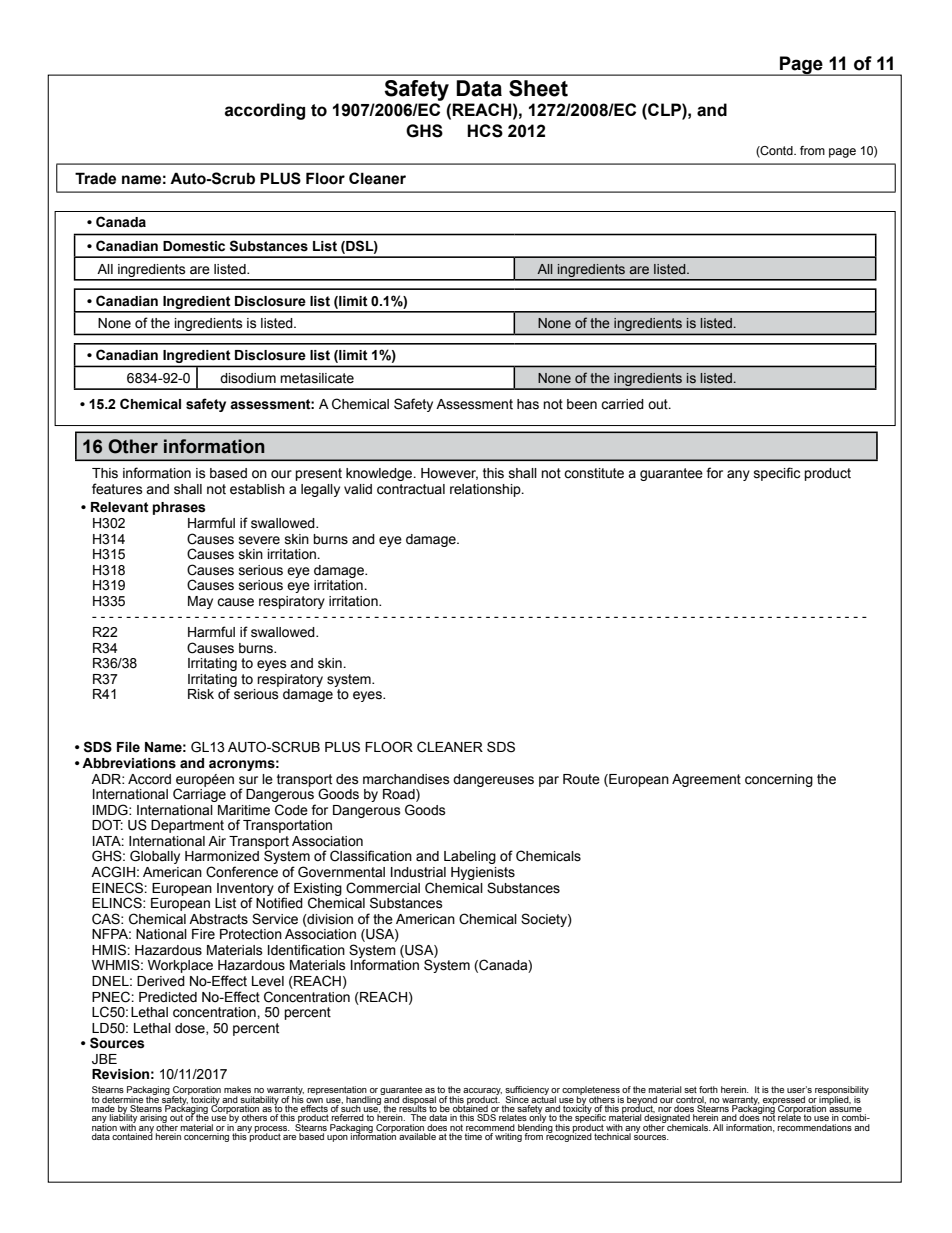  I want to click on makes, so click(237, 1089).
